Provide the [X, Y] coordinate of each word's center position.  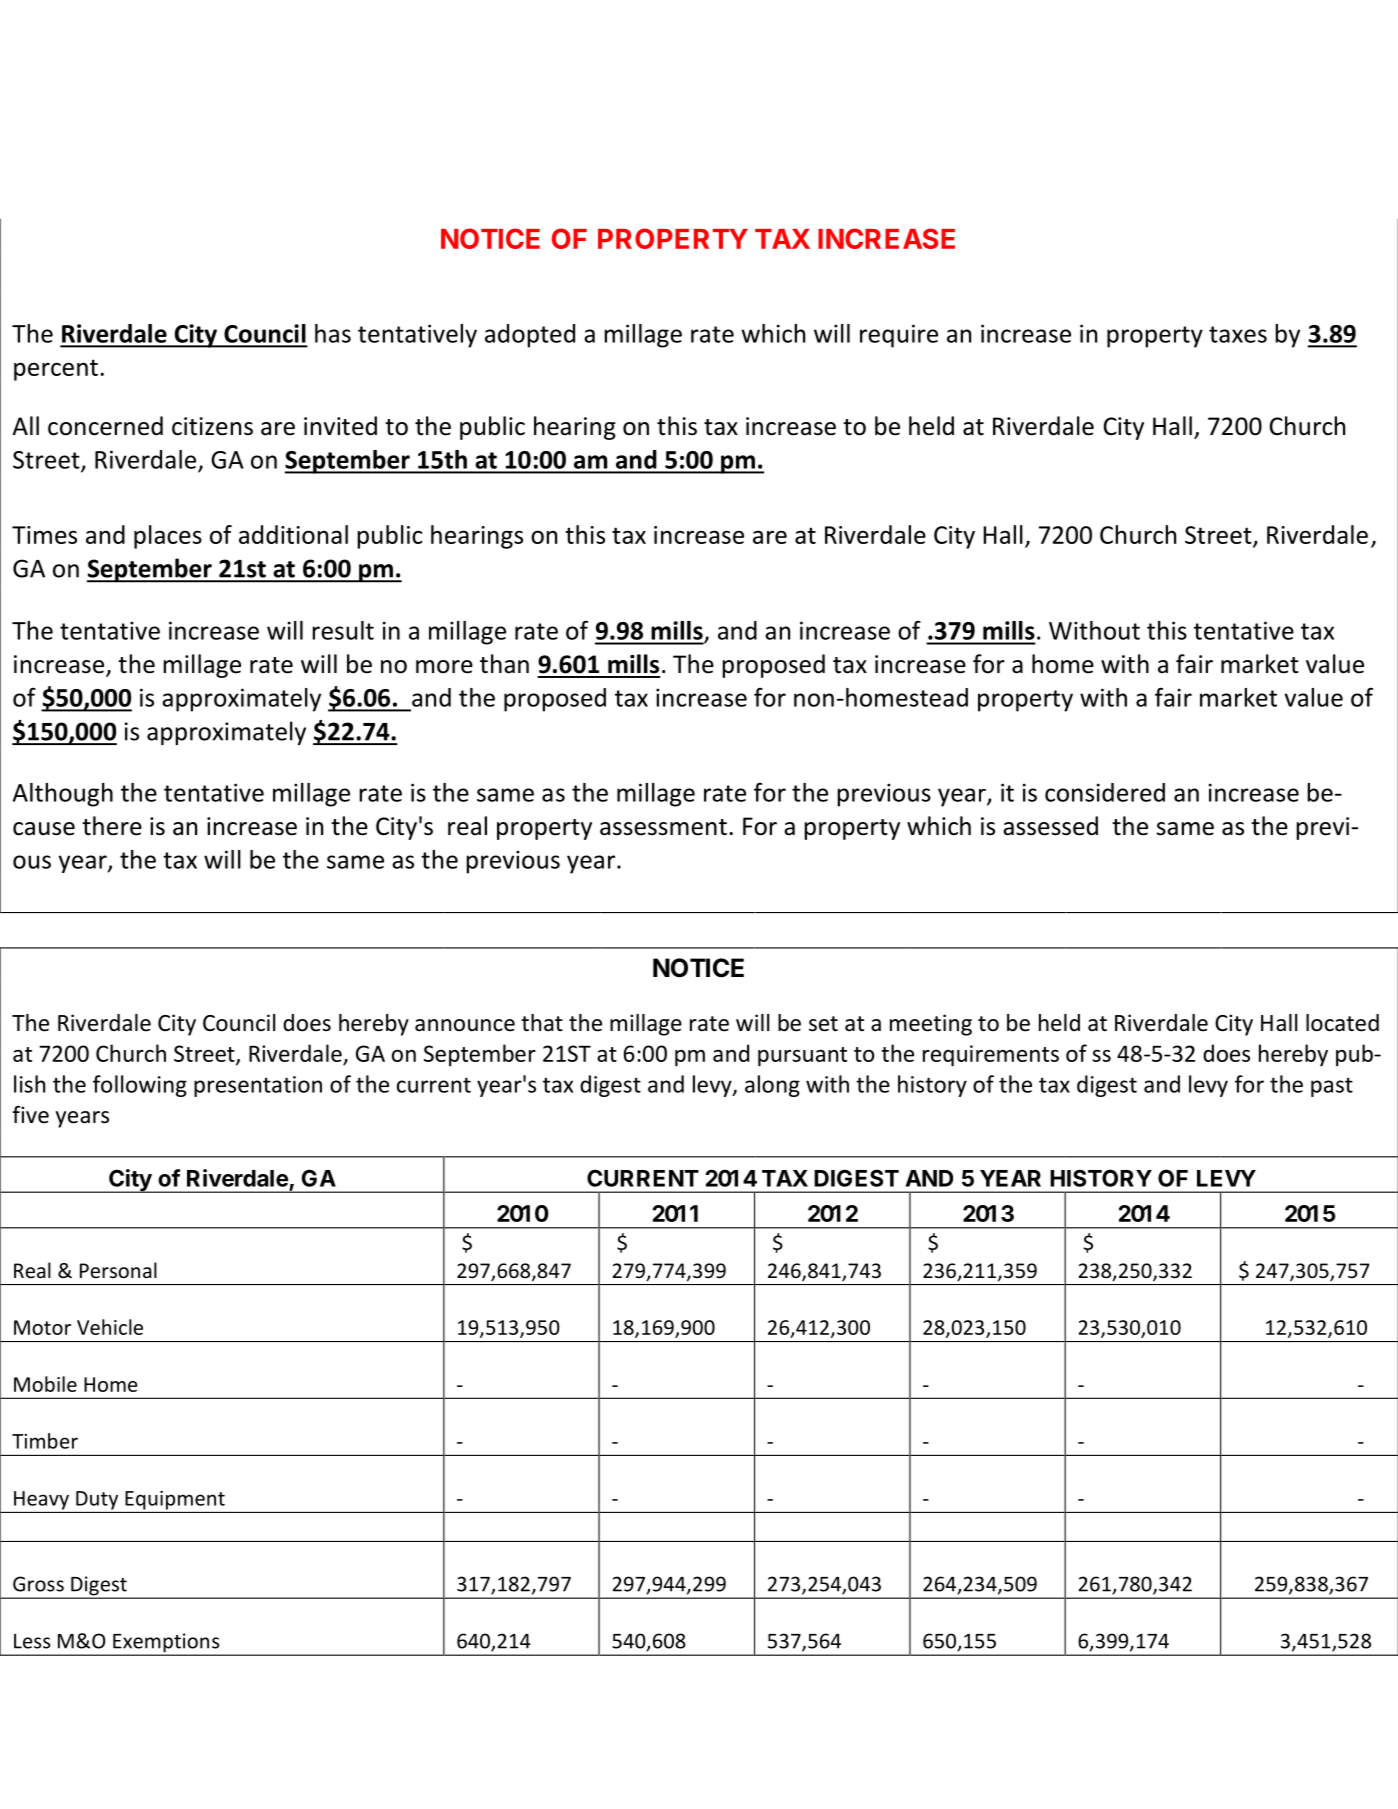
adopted [530, 336]
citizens [212, 426]
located [1342, 1023]
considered [1105, 792]
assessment [663, 827]
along [772, 1086]
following [140, 1086]
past [1332, 1087]
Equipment [175, 1500]
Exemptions [166, 1644]
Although [63, 795]
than [504, 664]
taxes [1238, 334]
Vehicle [110, 1327]
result [343, 630]
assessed [1050, 826]
